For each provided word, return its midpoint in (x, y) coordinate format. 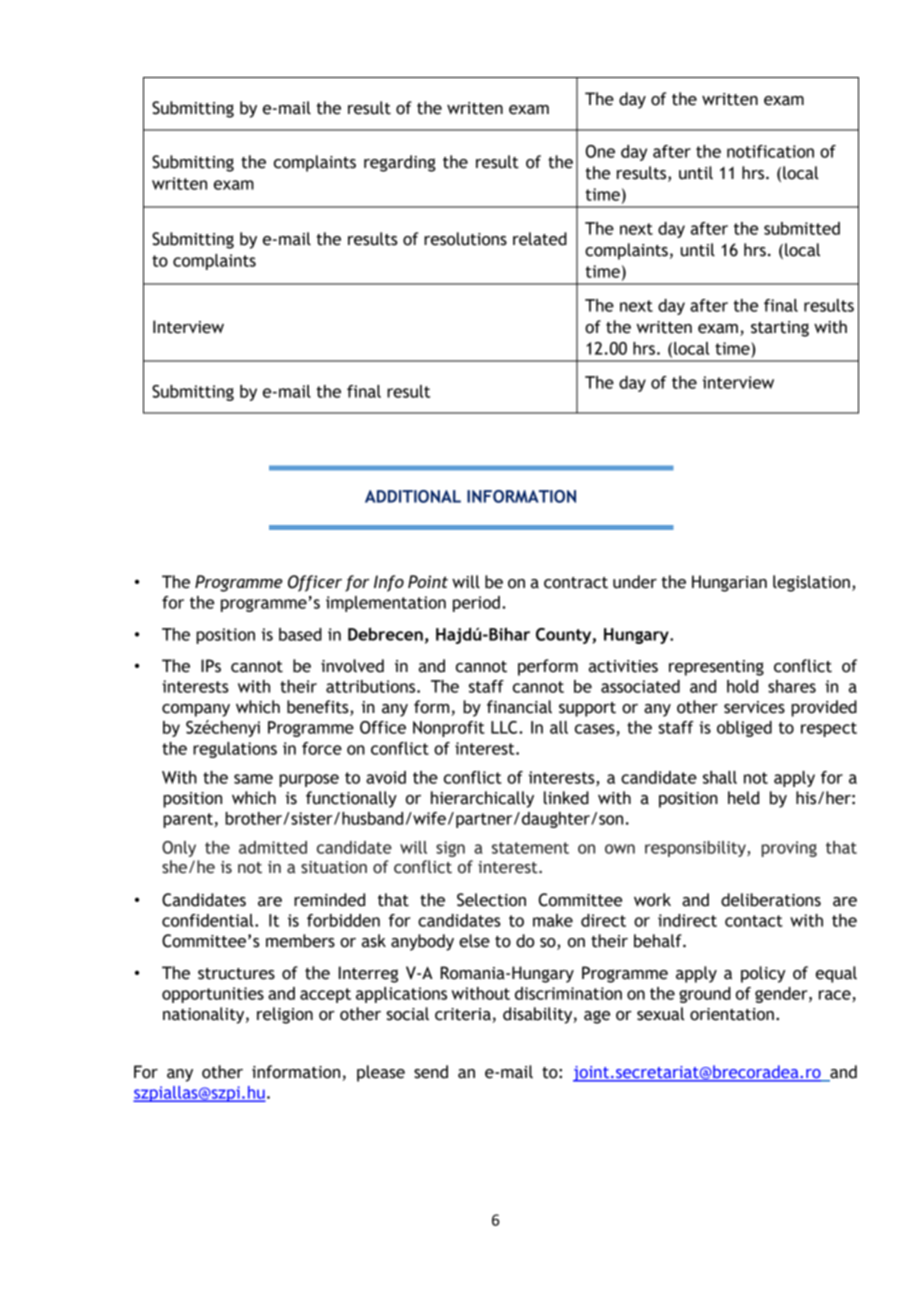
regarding (400, 163)
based (300, 634)
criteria (464, 1015)
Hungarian (729, 583)
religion (285, 1015)
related (540, 239)
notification (770, 151)
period (476, 604)
